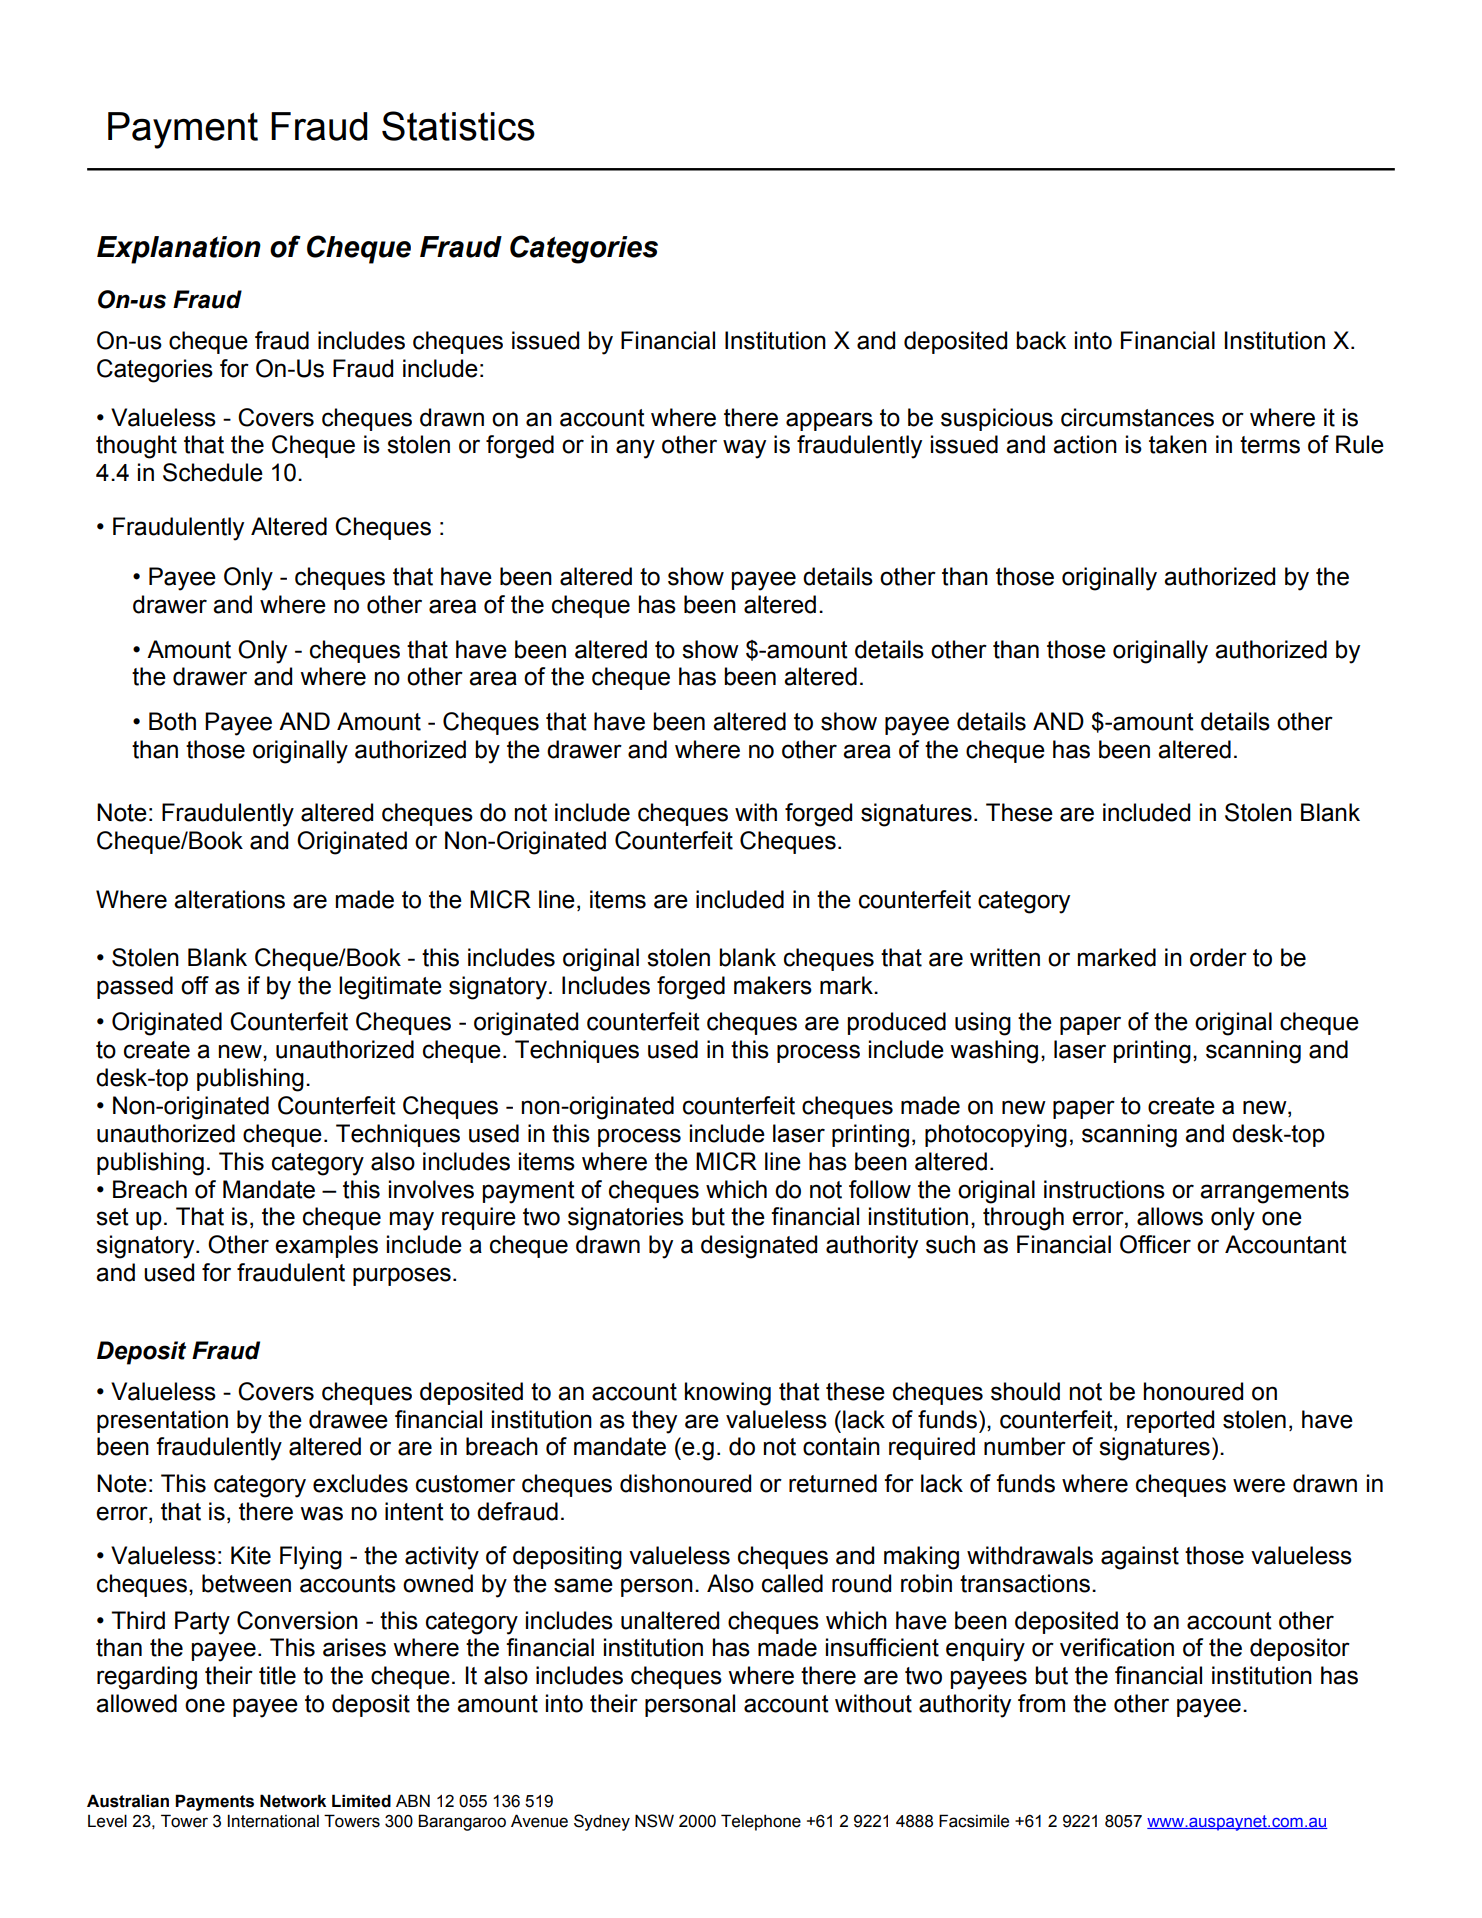  Describe the element at coordinates (744, 449) in the page. I see `way` at that location.
